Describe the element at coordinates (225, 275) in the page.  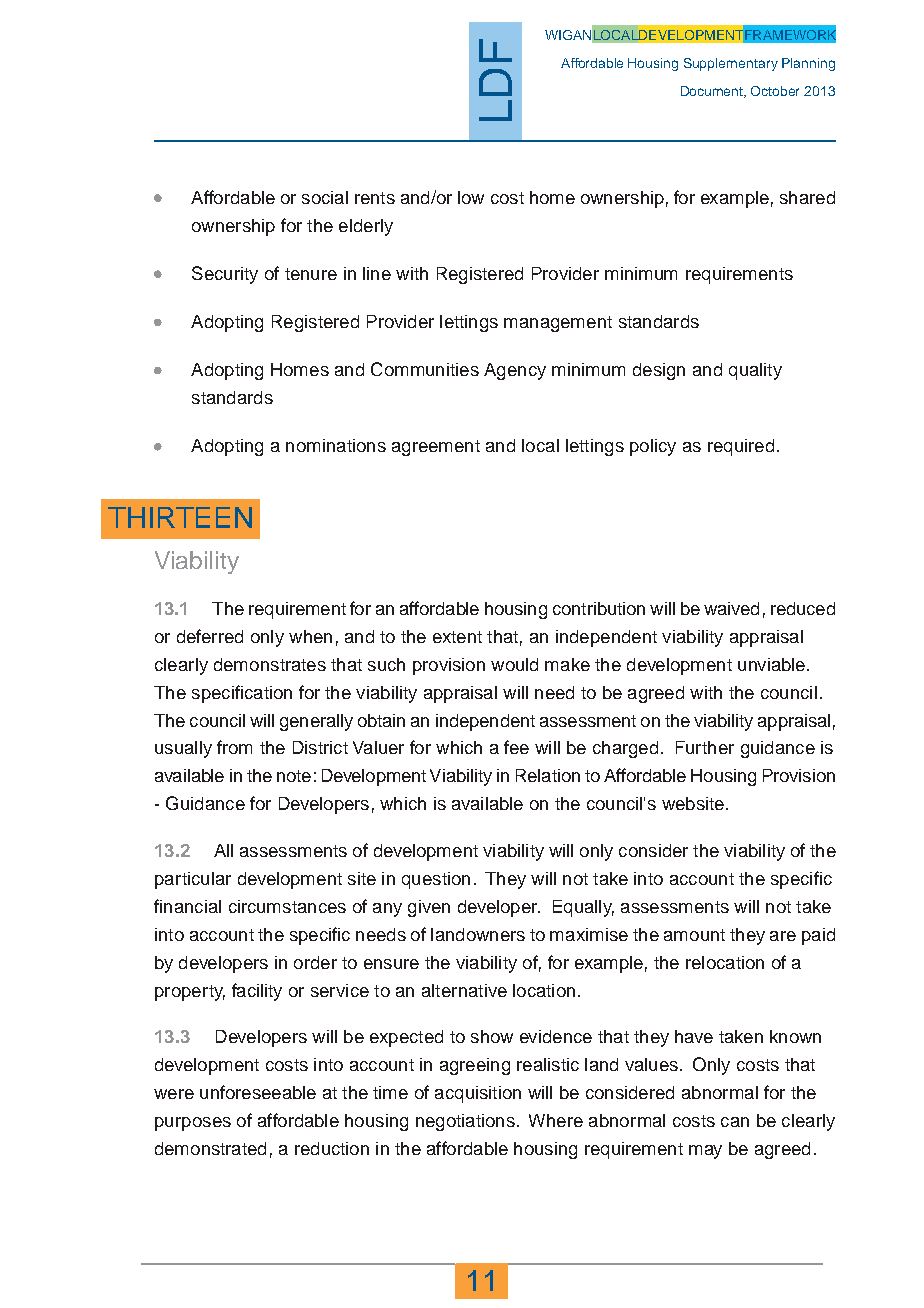
I see `Security` at that location.
